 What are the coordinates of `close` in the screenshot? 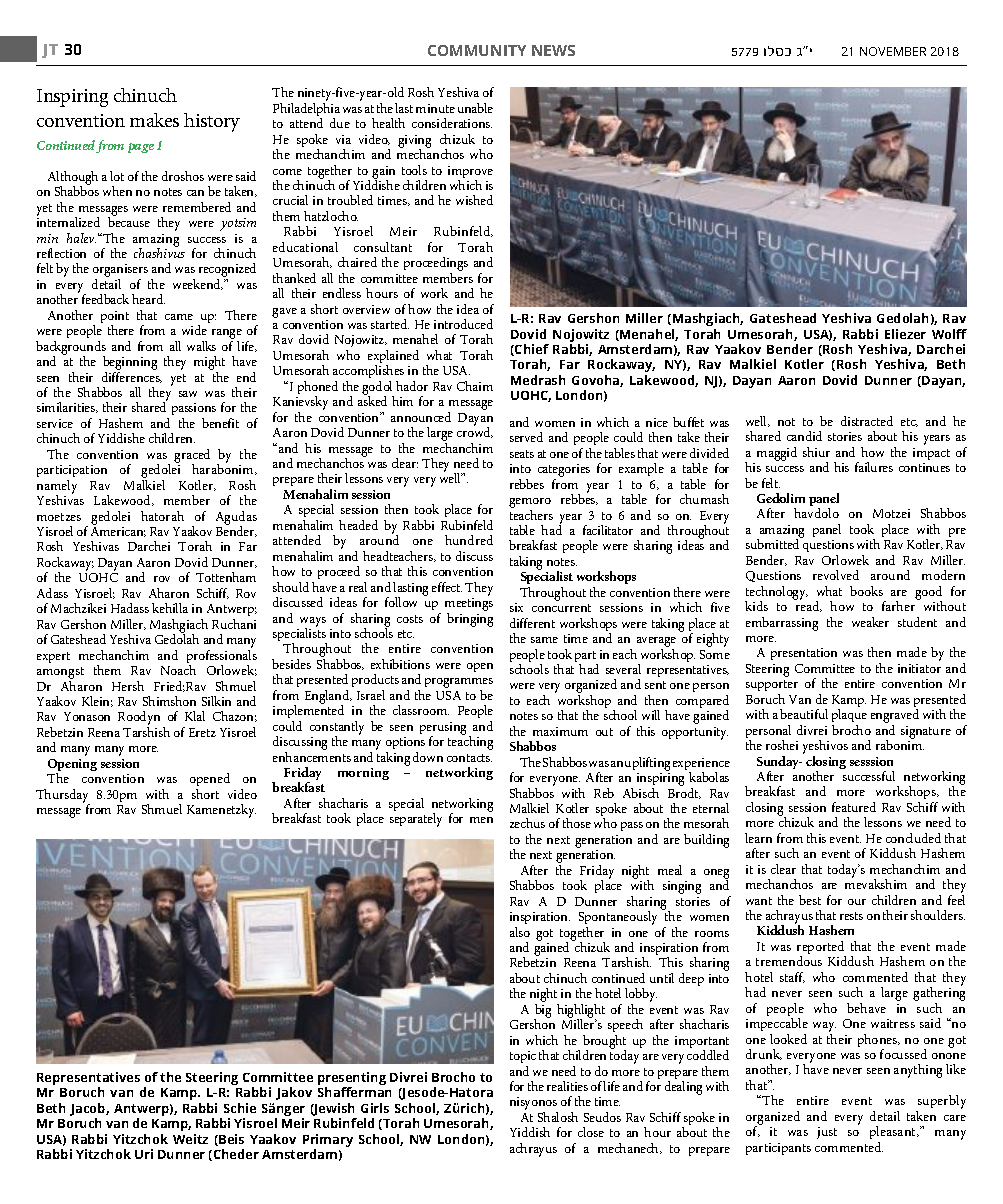 It's located at (591, 1132).
